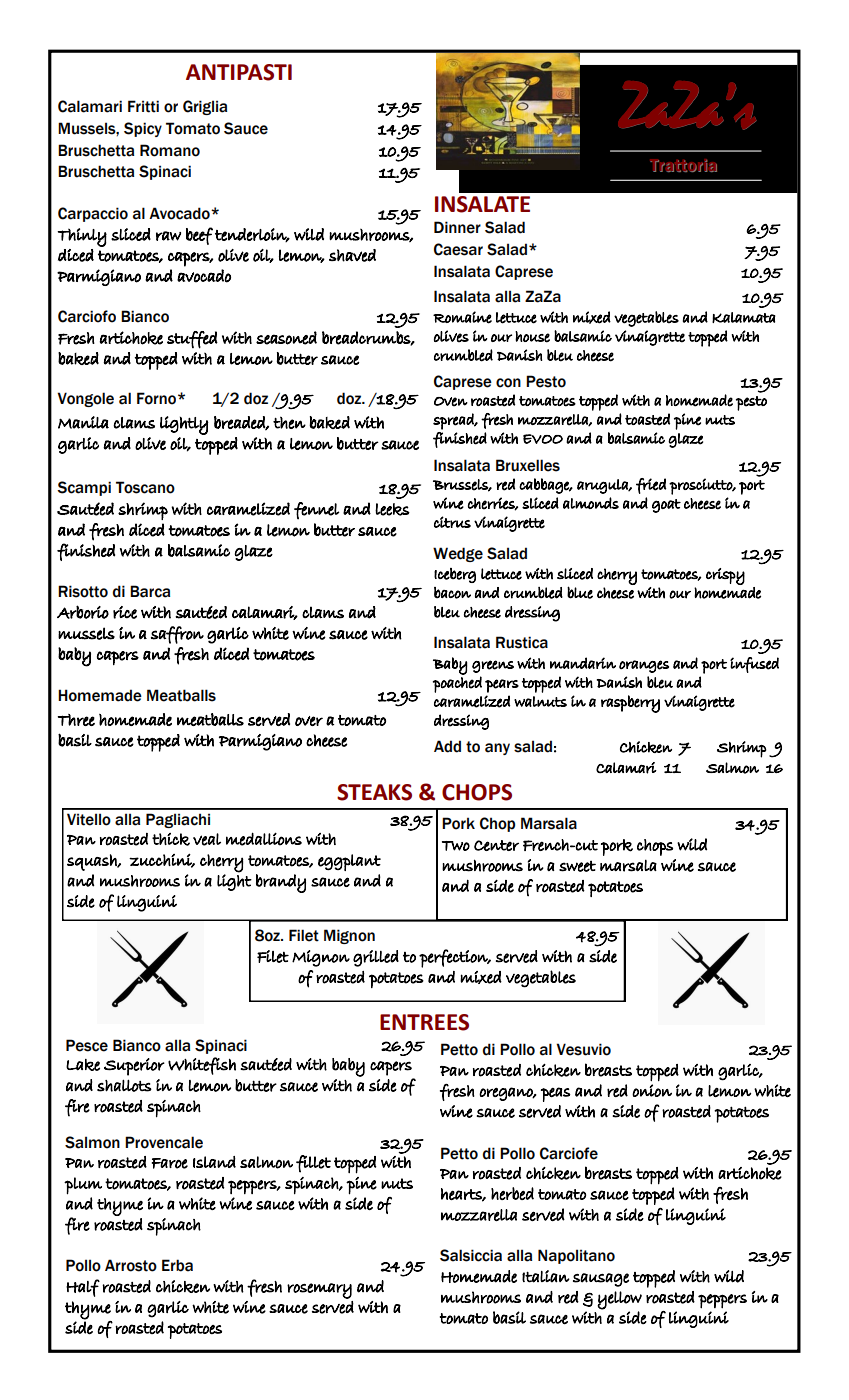  What do you see at coordinates (457, 227) in the page?
I see `Dinner` at bounding box center [457, 227].
